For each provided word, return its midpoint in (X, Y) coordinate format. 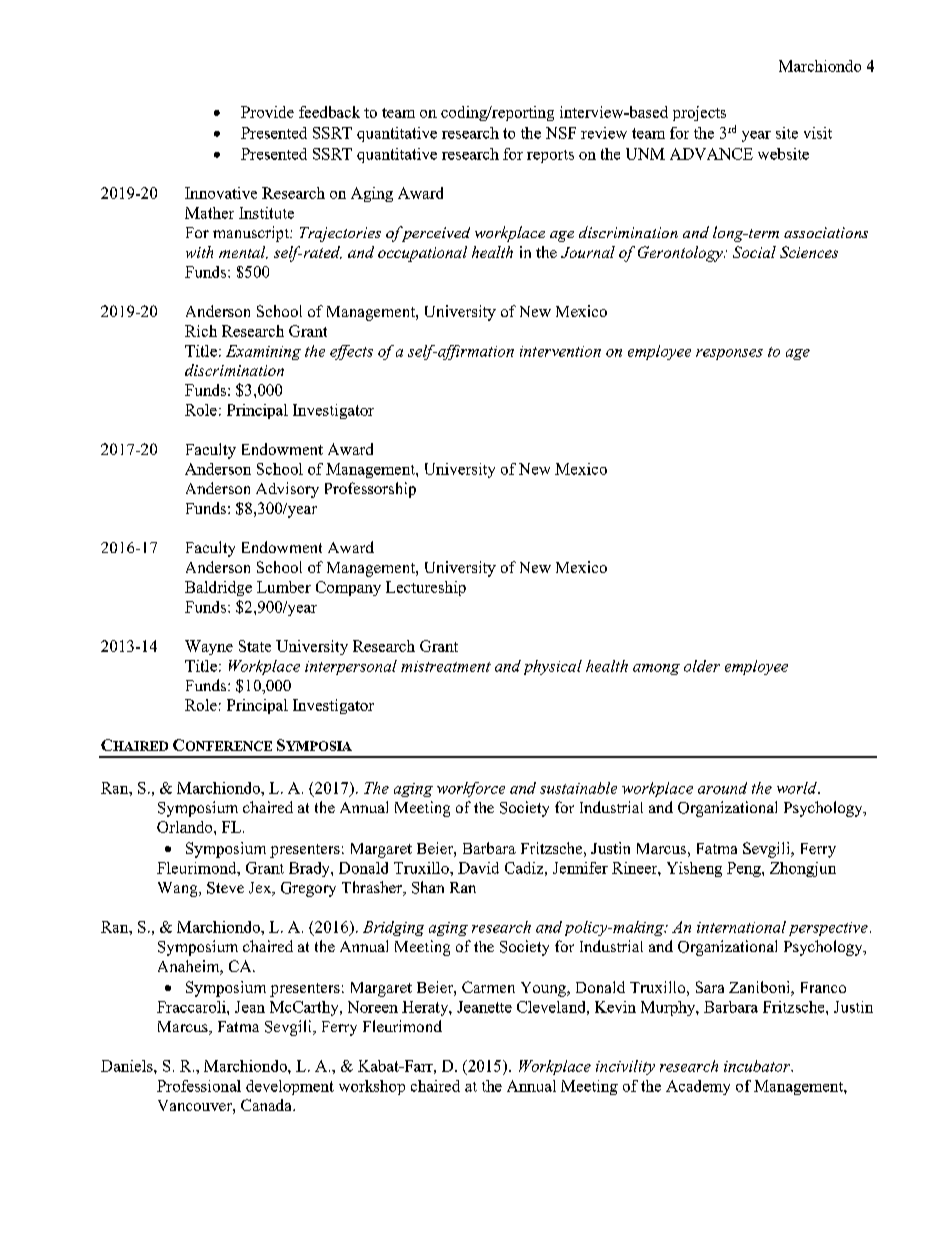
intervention (560, 351)
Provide (267, 112)
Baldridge (218, 588)
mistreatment (446, 666)
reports (550, 156)
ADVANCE (711, 154)
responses (729, 354)
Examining (263, 352)
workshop (372, 1087)
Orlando (186, 827)
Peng (745, 869)
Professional (199, 1086)
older (702, 666)
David (478, 868)
